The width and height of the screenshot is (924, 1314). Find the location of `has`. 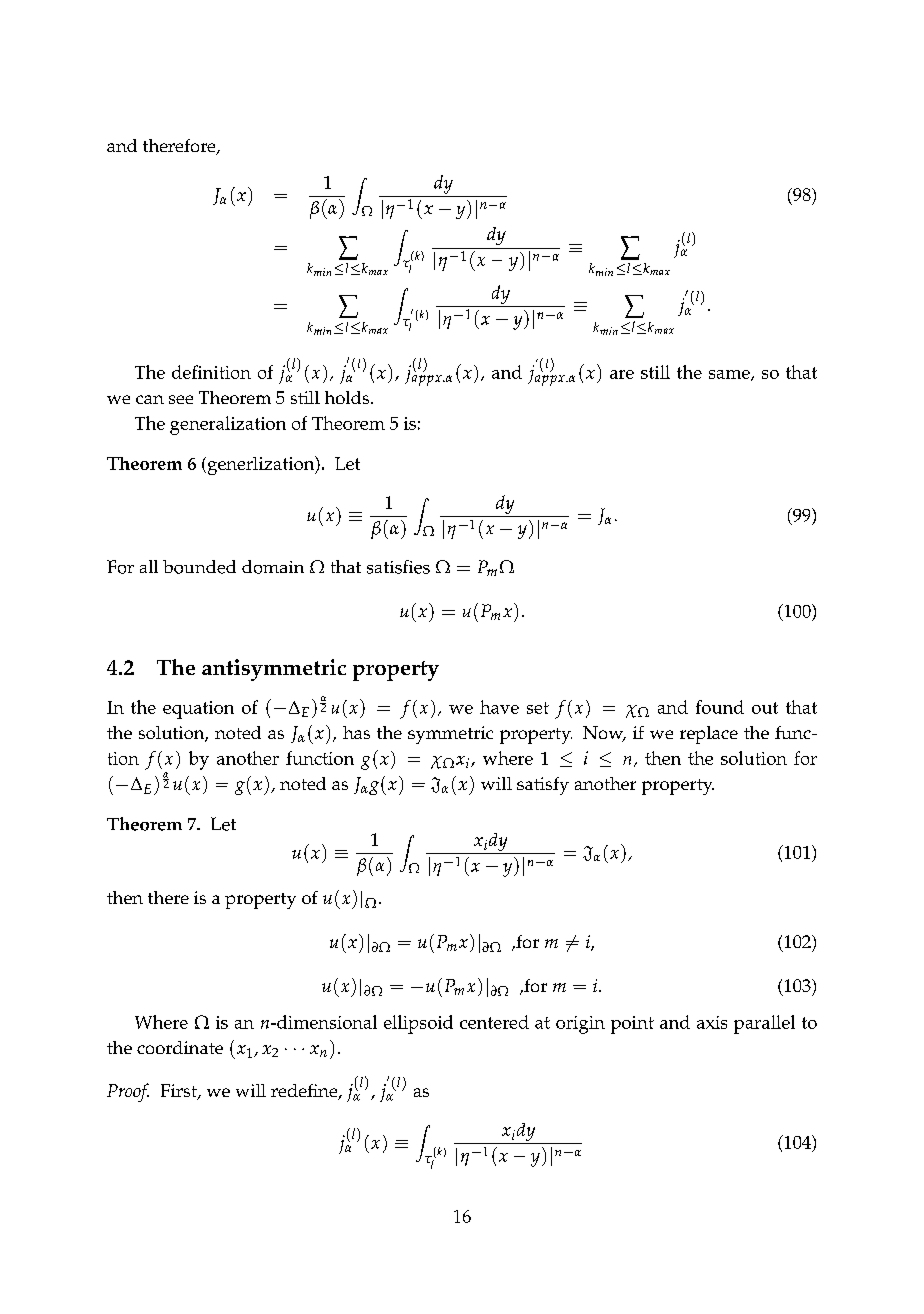

has is located at coordinates (356, 732).
